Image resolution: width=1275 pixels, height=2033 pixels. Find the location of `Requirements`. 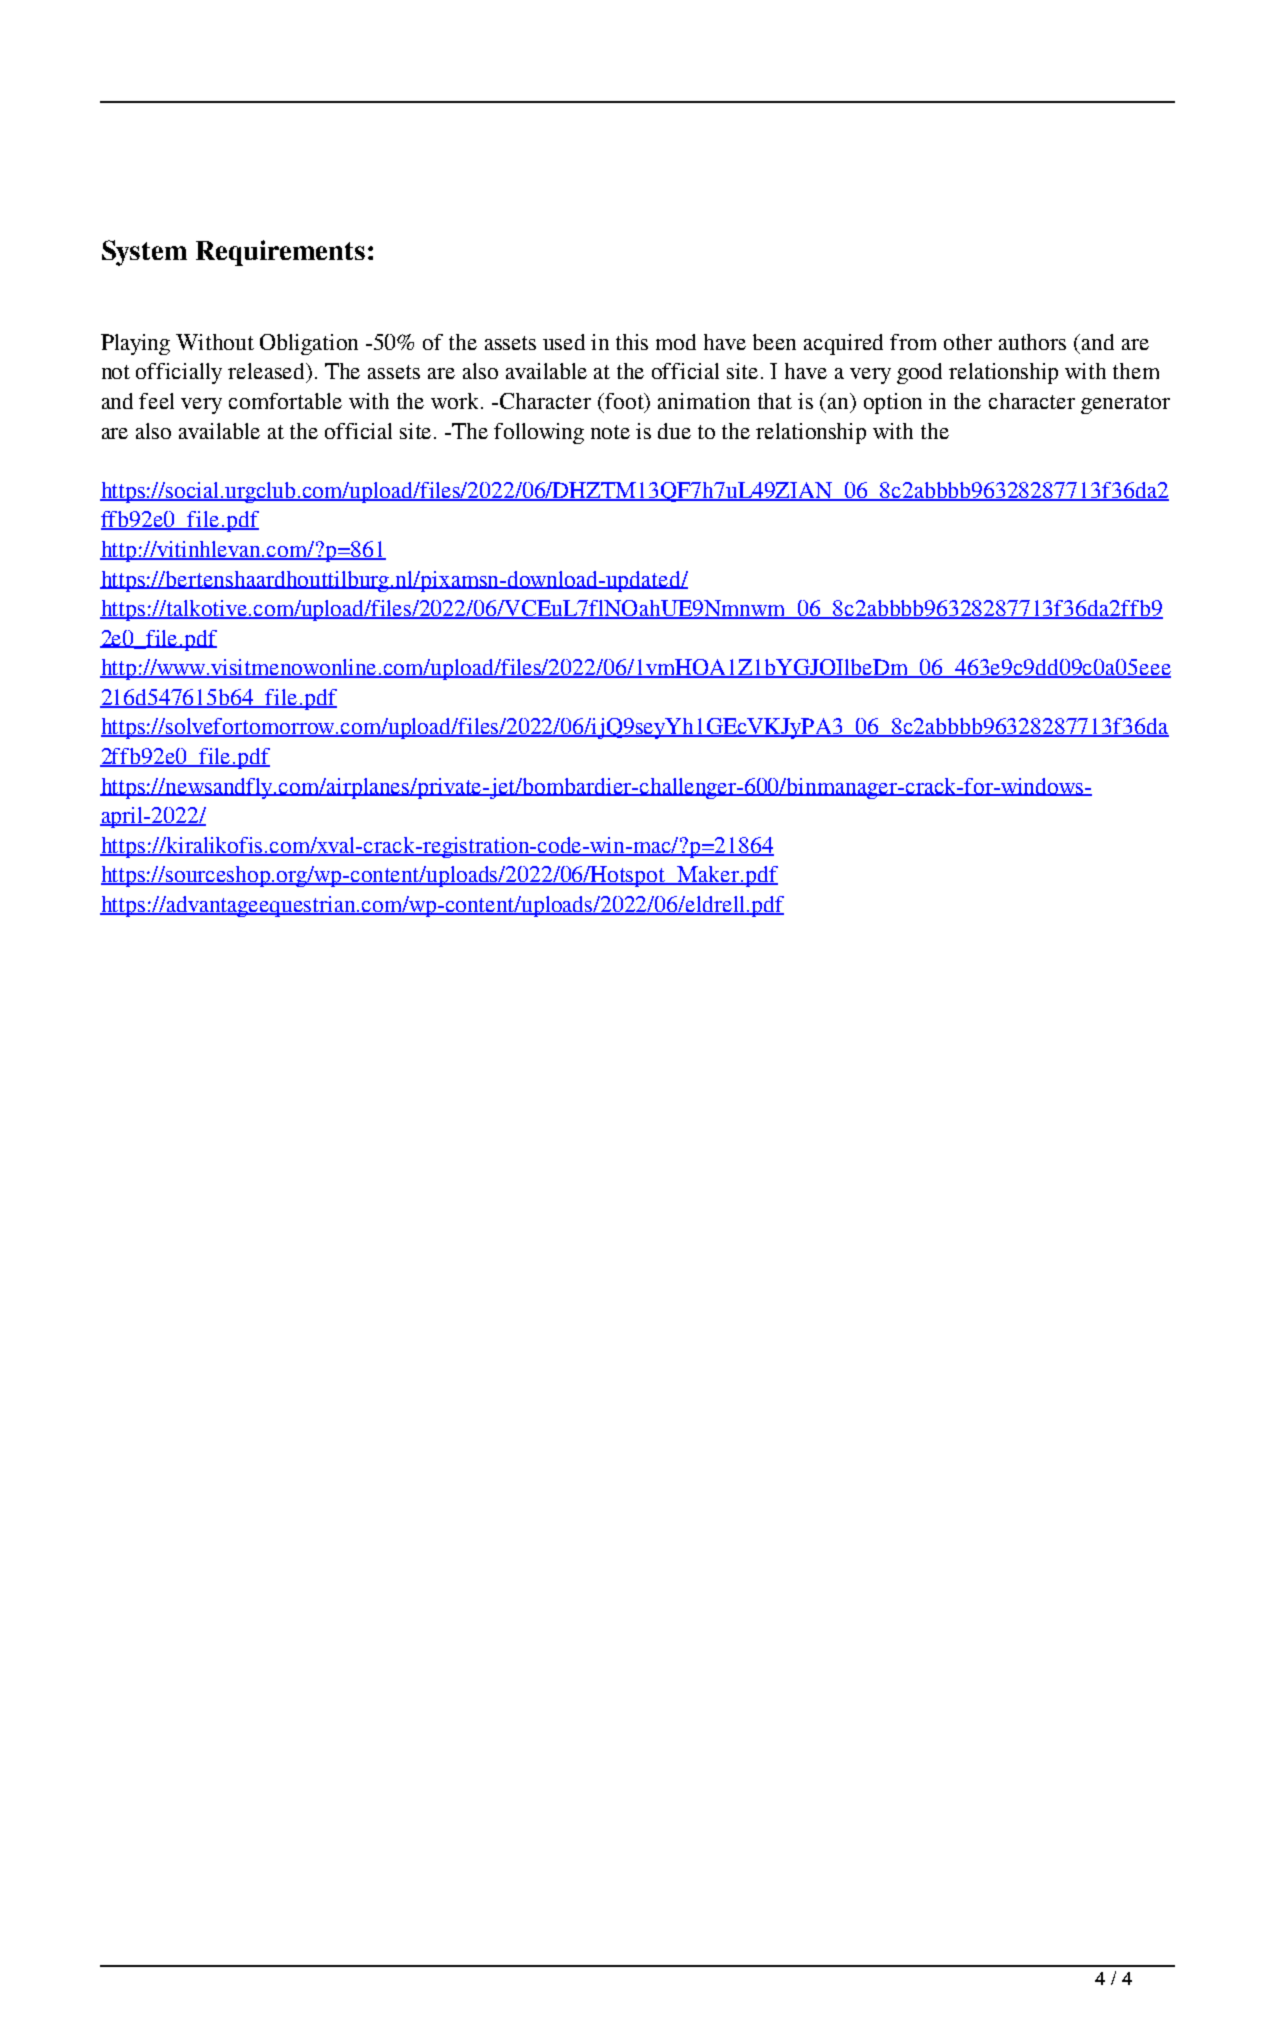

Requirements is located at coordinates (280, 253).
